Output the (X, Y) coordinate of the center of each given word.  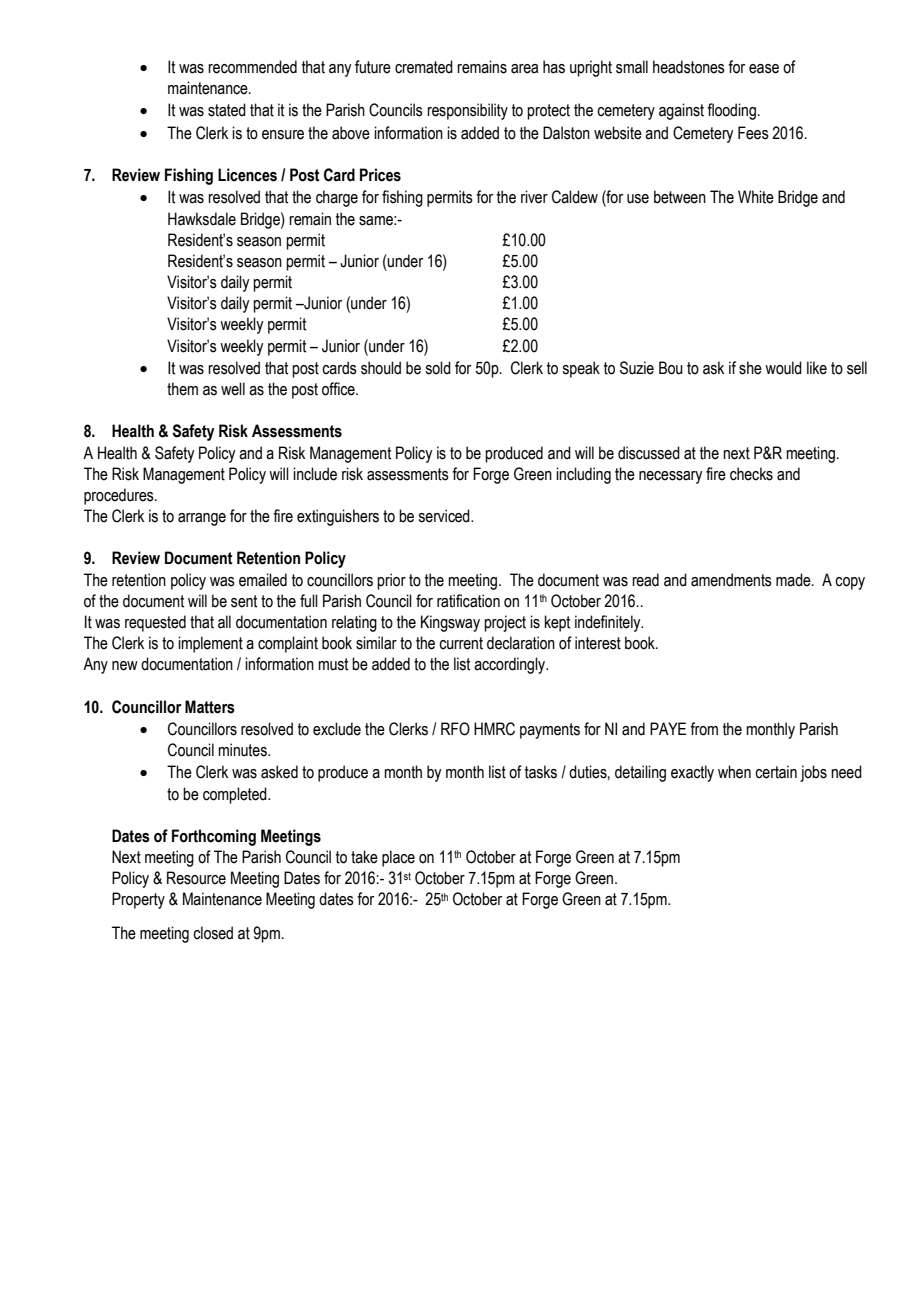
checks (751, 474)
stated (227, 110)
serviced (445, 516)
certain (776, 772)
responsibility (467, 111)
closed (213, 933)
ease (764, 69)
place (398, 858)
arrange (202, 519)
